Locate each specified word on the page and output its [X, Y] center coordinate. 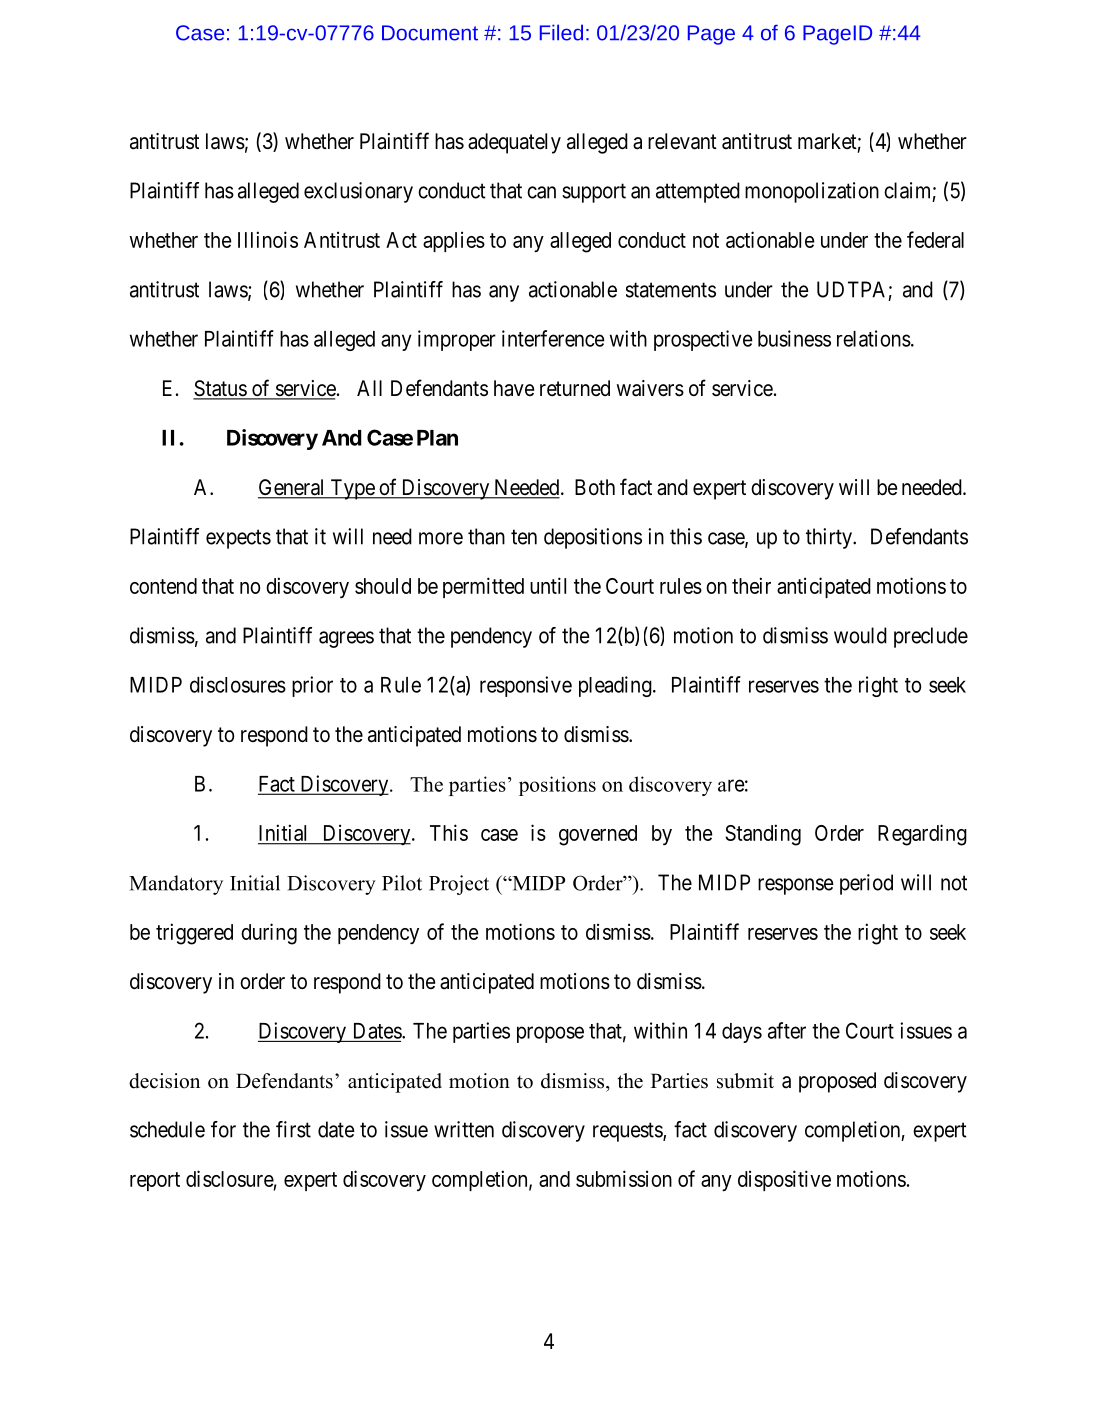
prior [312, 686]
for [223, 1129]
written [464, 1129]
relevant [682, 141]
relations [874, 338]
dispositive [784, 1180]
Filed [561, 32]
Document [430, 33]
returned [575, 388]
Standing [763, 835]
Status [220, 389]
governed [598, 835]
